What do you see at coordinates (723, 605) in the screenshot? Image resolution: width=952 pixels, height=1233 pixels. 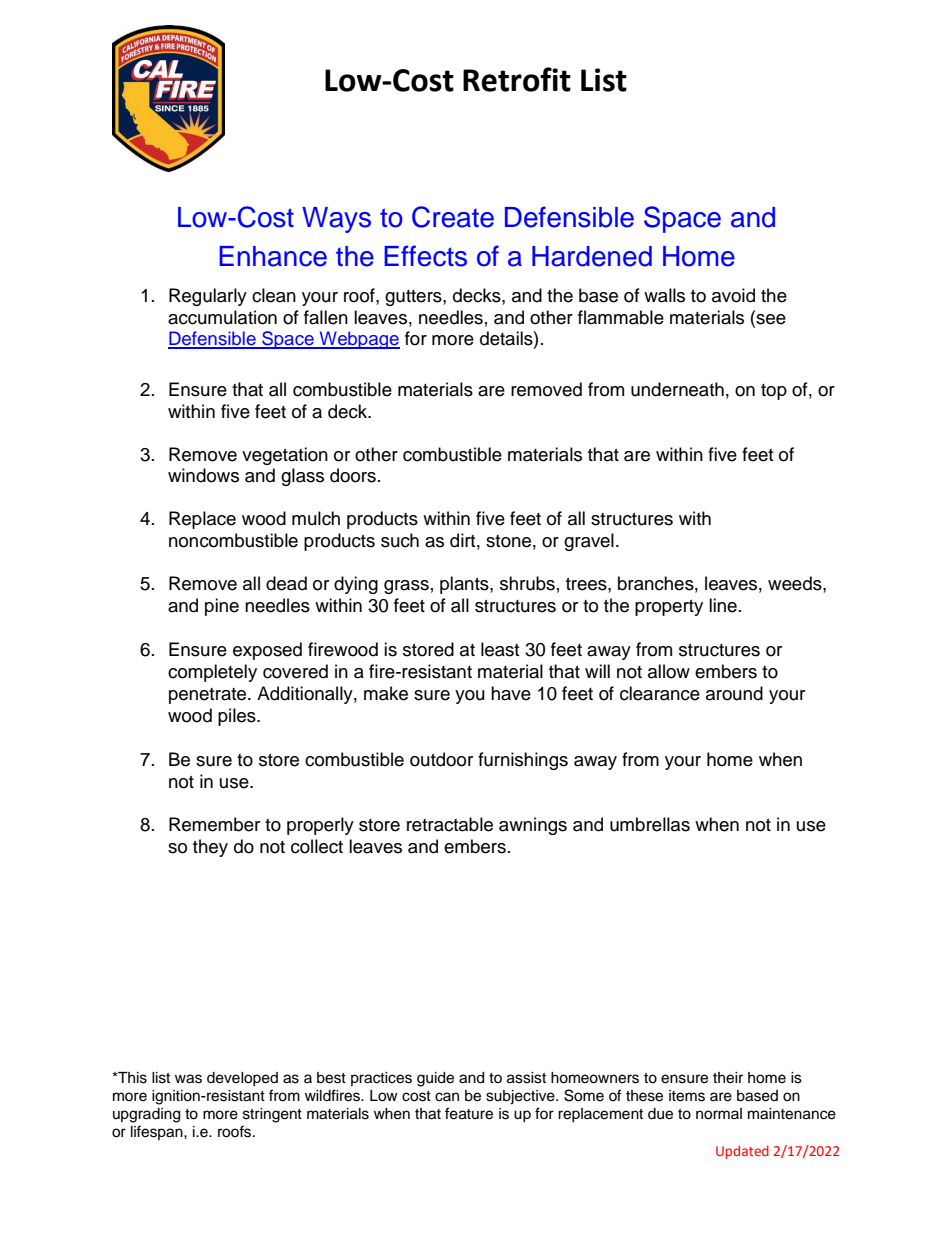 I see `line` at bounding box center [723, 605].
